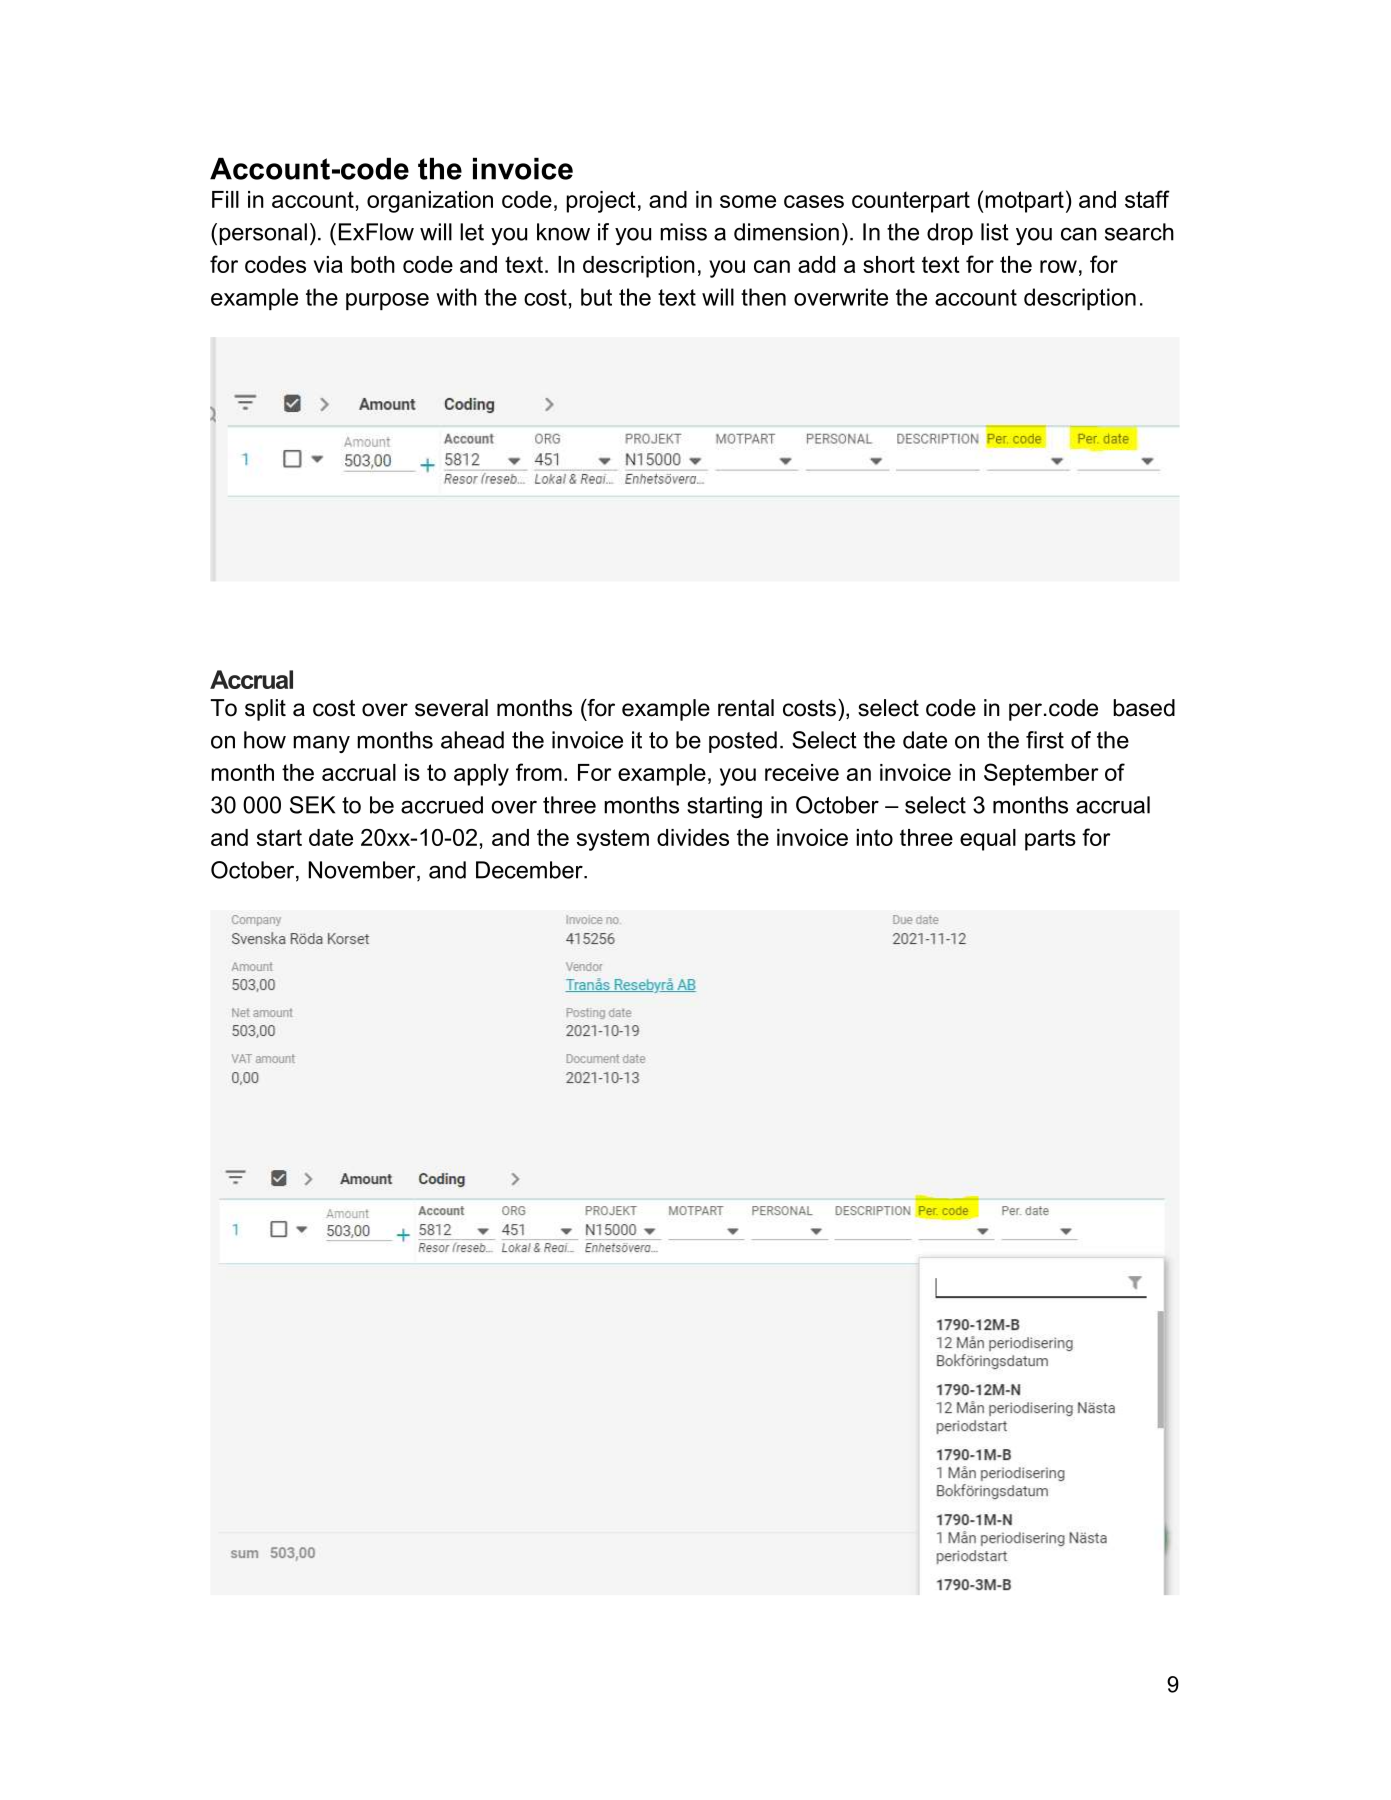  What do you see at coordinates (683, 232) in the screenshot?
I see `miss` at bounding box center [683, 232].
